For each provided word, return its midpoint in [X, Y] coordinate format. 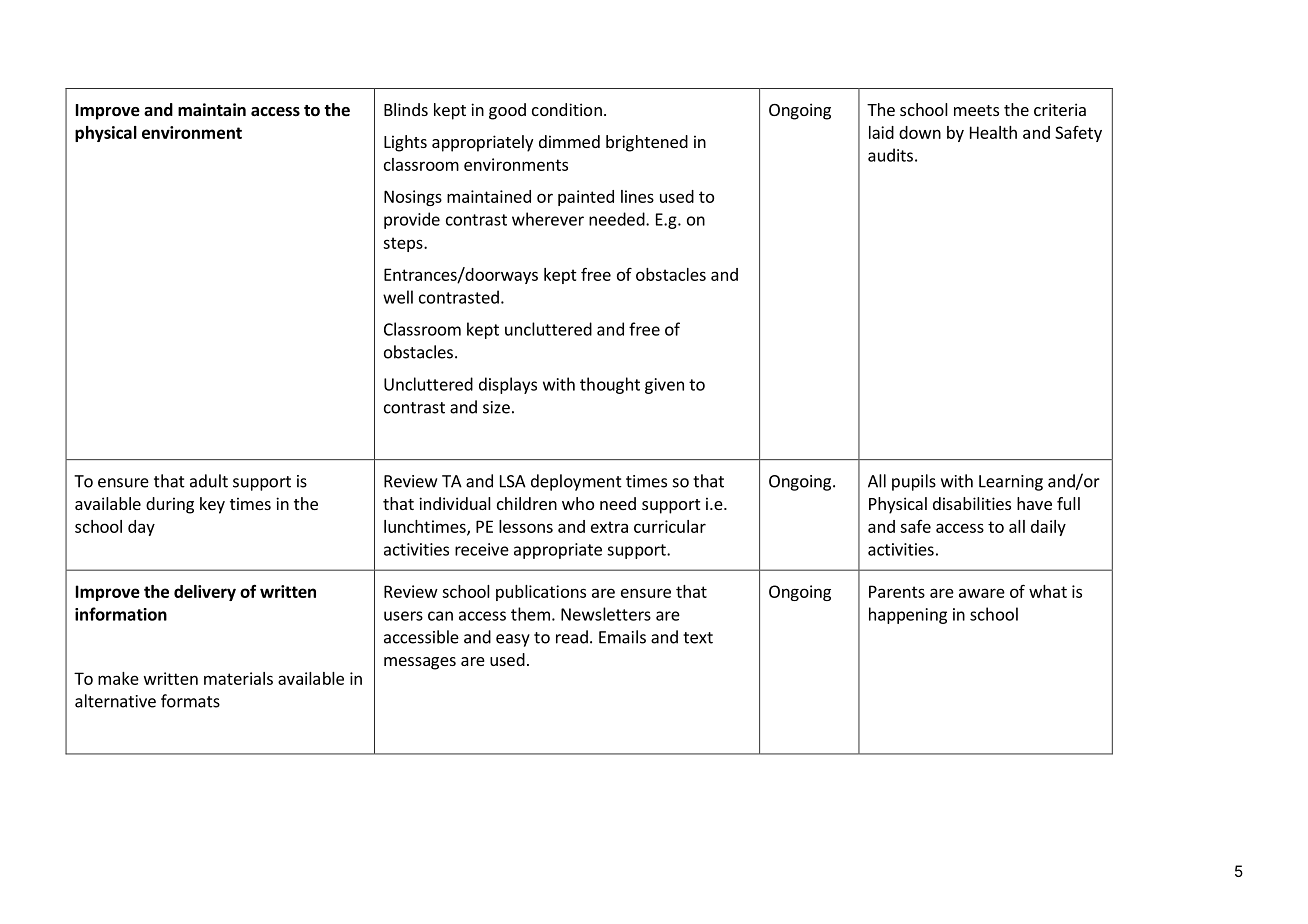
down [920, 132]
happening [908, 615]
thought [610, 385]
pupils [914, 482]
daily [1048, 528]
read [572, 637]
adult [209, 481]
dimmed [569, 141]
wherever [548, 219]
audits [890, 155]
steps [404, 244]
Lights [405, 143]
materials [238, 678]
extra [609, 527]
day [141, 528]
